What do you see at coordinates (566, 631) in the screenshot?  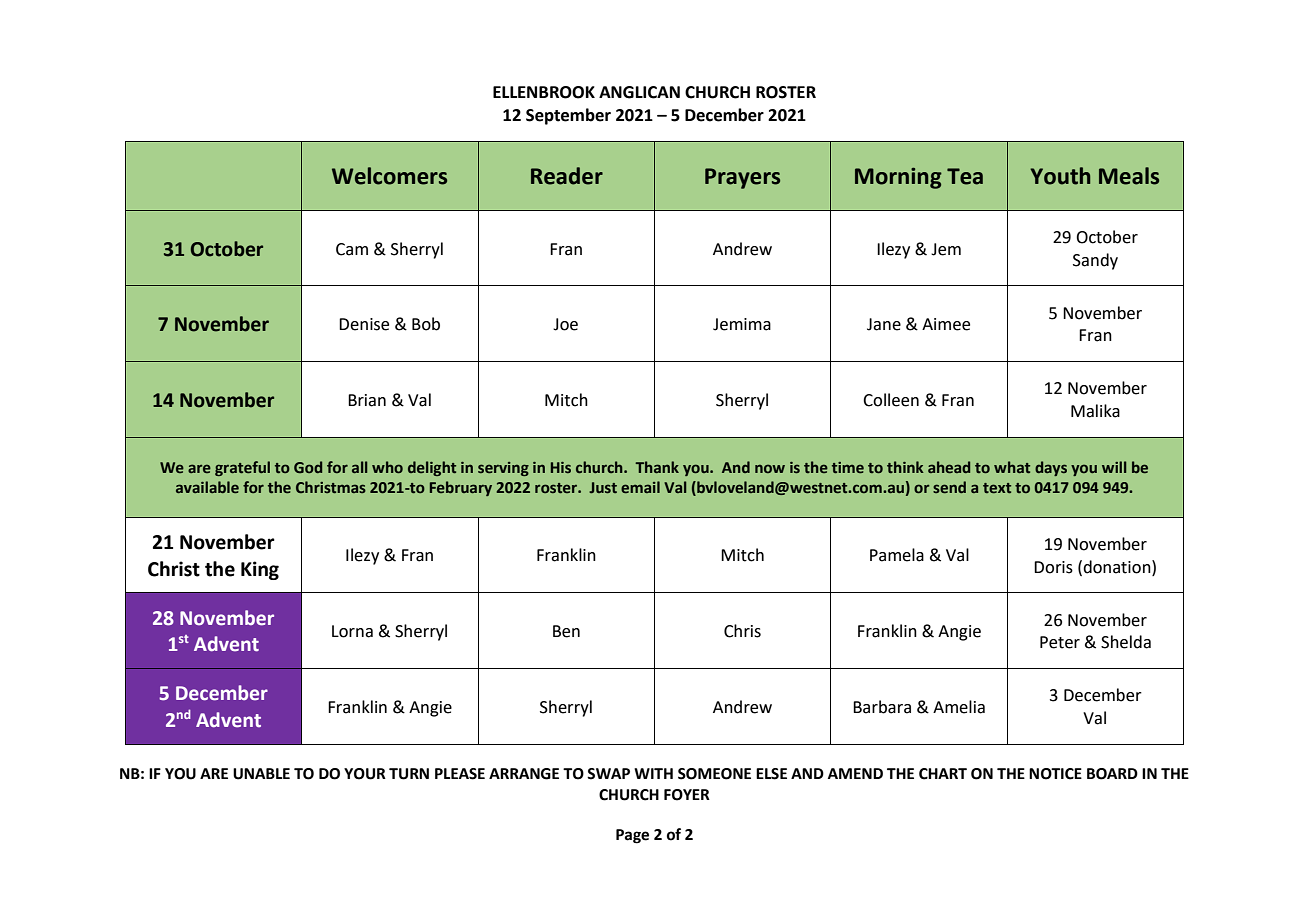 I see `Ben` at bounding box center [566, 631].
